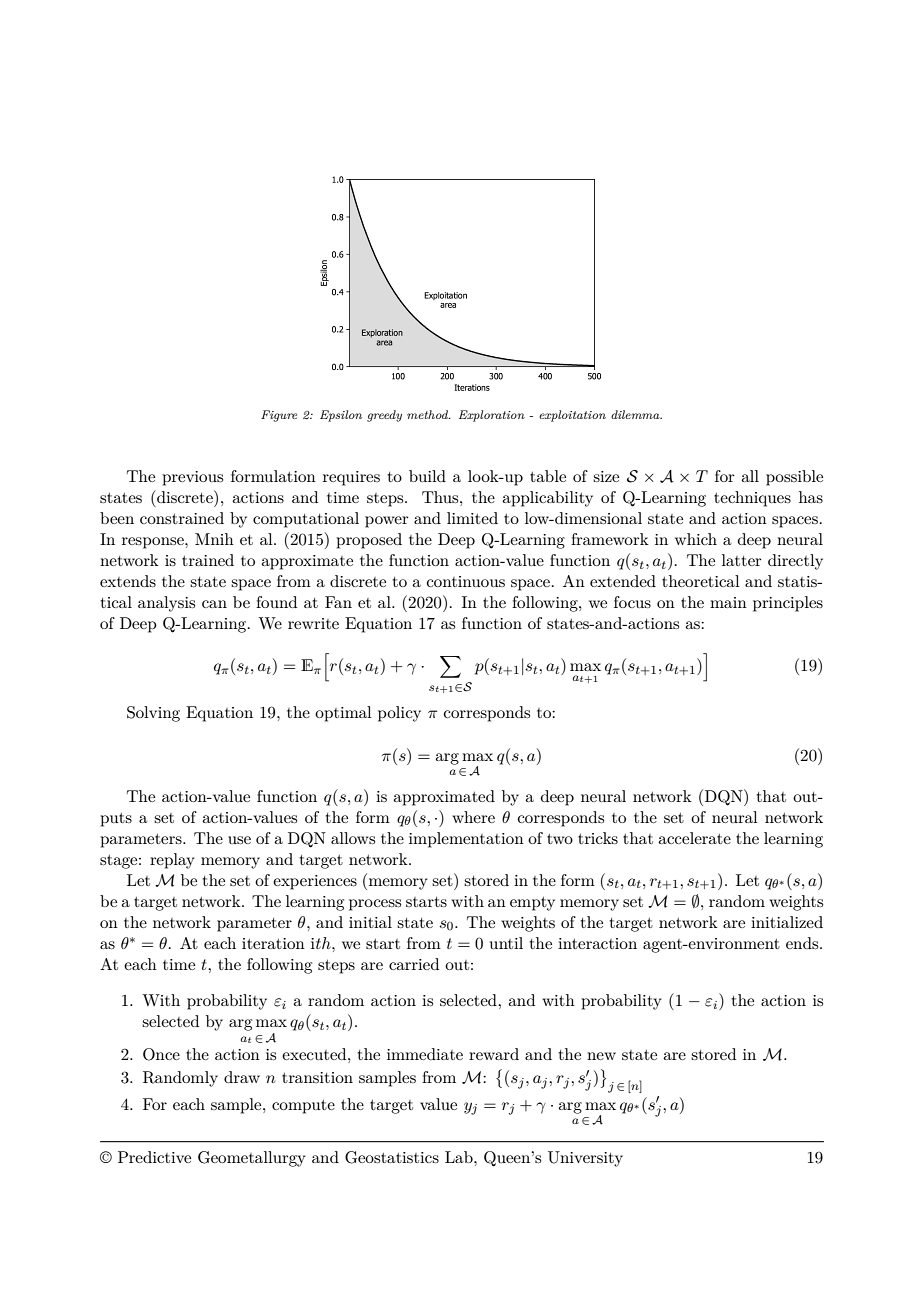 The image size is (924, 1308). Describe the element at coordinates (473, 817) in the screenshot. I see `where` at that location.
